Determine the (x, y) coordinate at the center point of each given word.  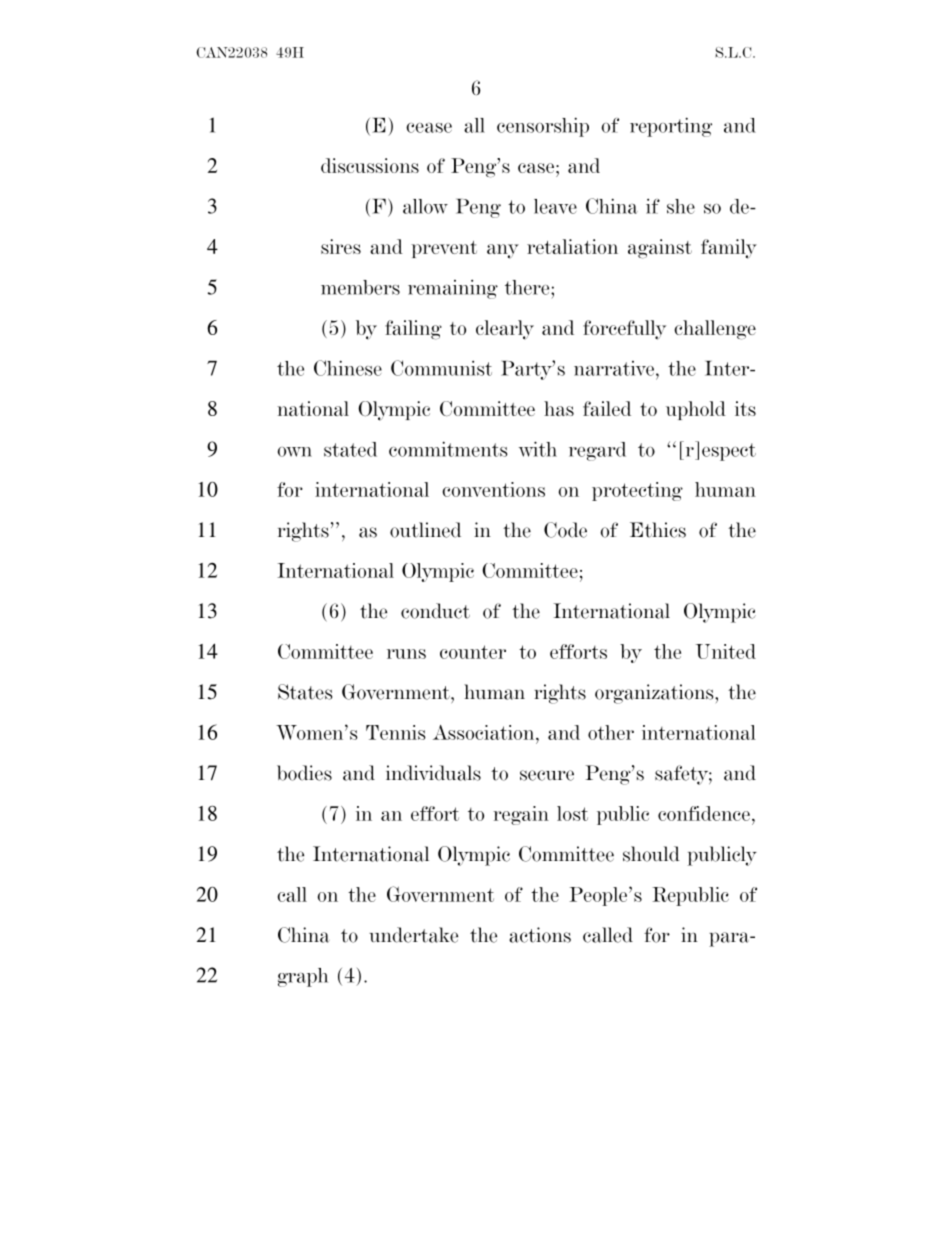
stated (350, 449)
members (360, 287)
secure (547, 775)
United (726, 651)
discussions (370, 165)
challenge (715, 330)
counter (473, 652)
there (528, 287)
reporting (671, 127)
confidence (704, 813)
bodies (304, 773)
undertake (413, 935)
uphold (696, 410)
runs (406, 654)
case (536, 168)
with (538, 449)
